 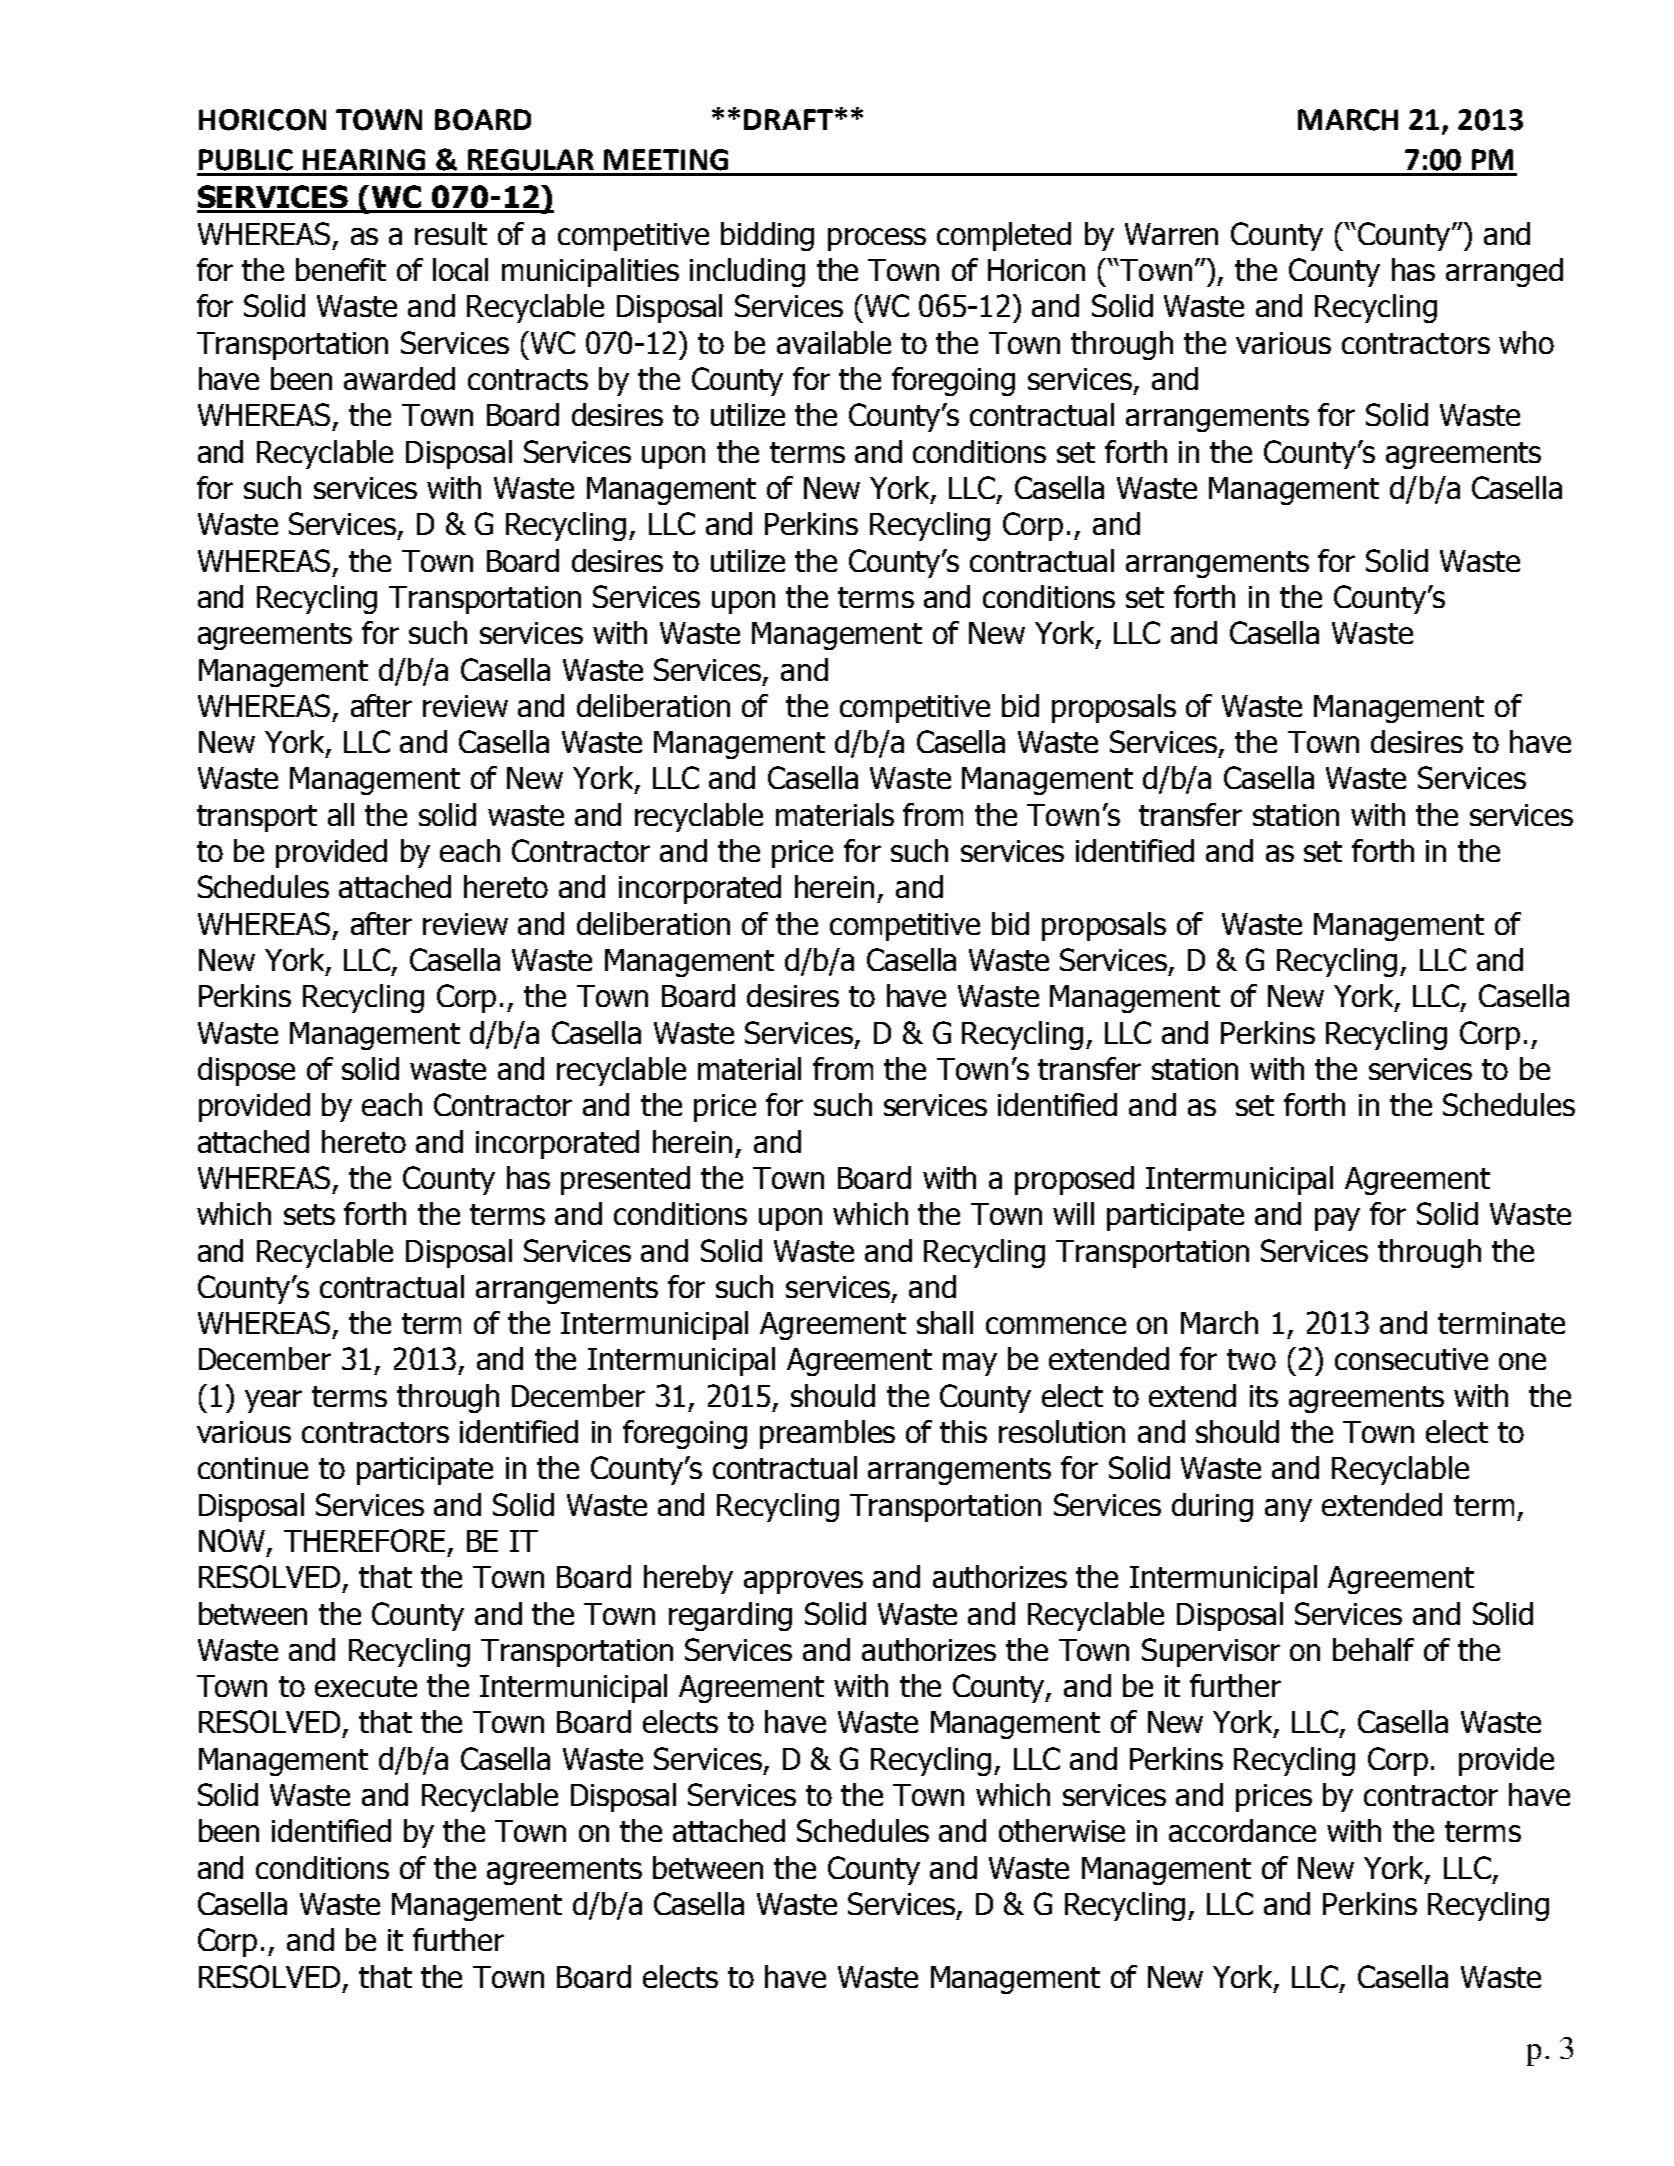 What do you see at coordinates (399, 378) in the screenshot?
I see `awarded` at bounding box center [399, 378].
